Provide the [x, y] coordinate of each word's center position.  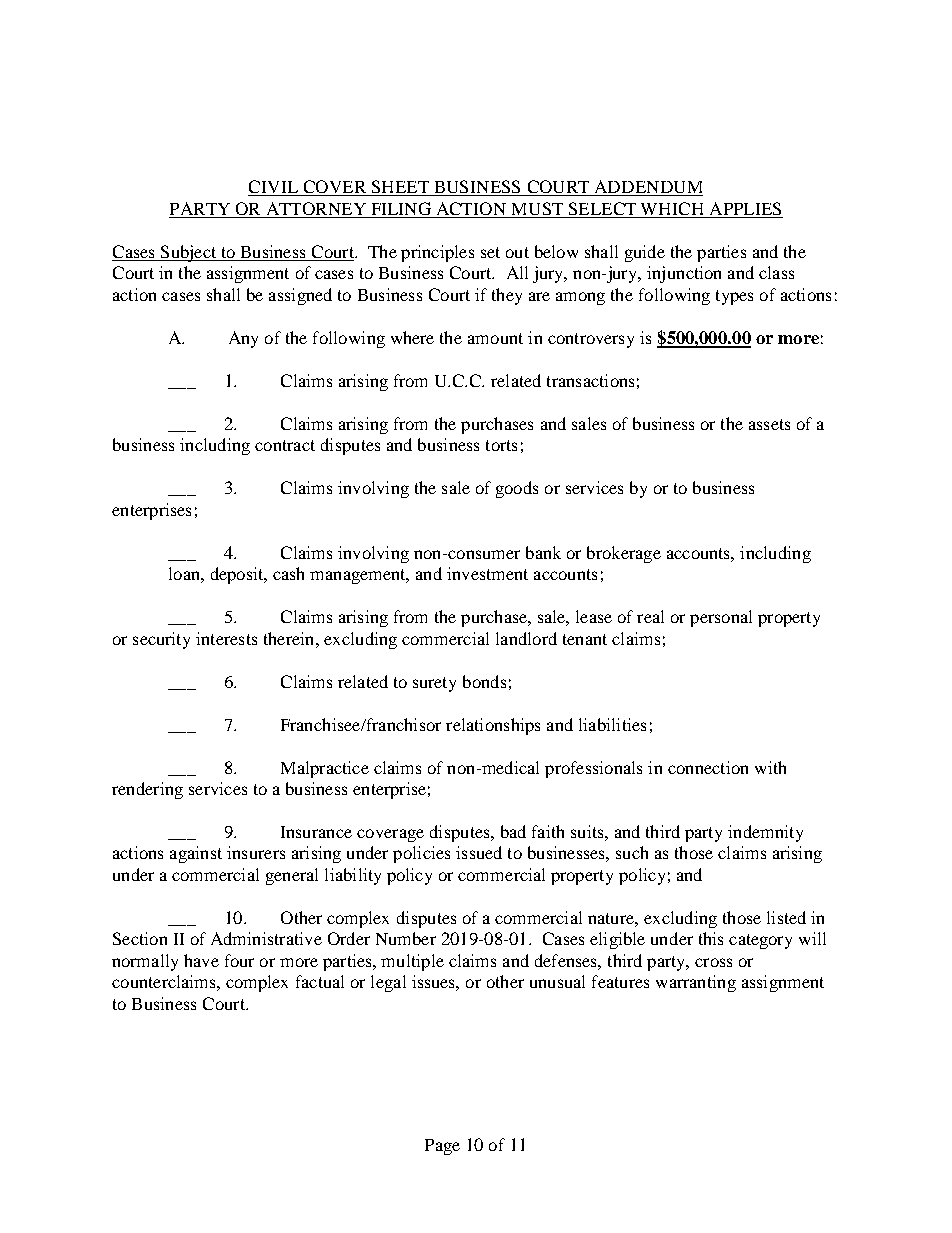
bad [513, 831]
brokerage [624, 554]
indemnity [765, 833]
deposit [238, 575]
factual [320, 981]
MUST [537, 210]
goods [517, 489]
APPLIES [745, 210]
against [196, 854]
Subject [188, 253]
